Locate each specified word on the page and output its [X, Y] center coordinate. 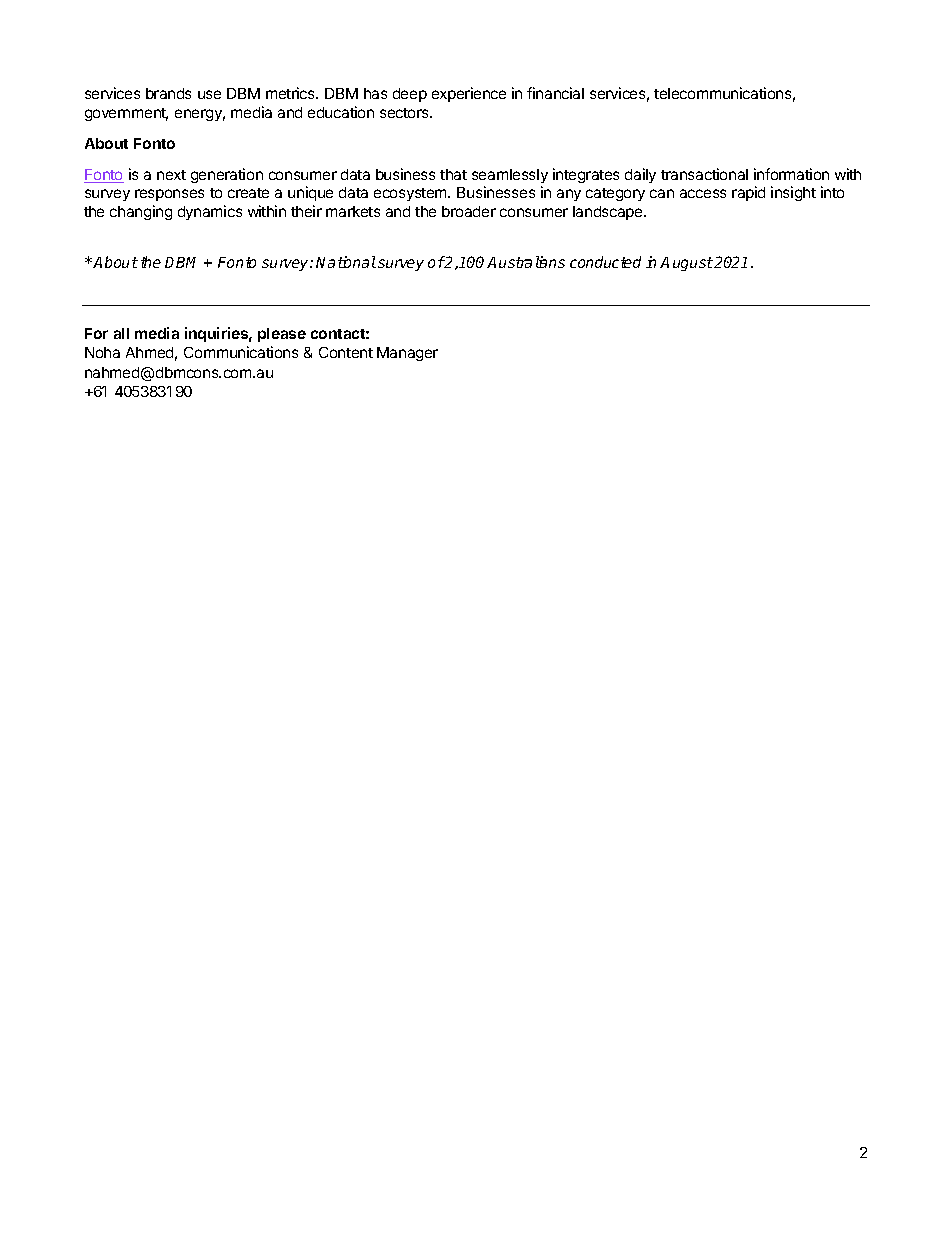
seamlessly [510, 176]
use [209, 94]
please [282, 335]
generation [227, 175]
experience [469, 94]
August [686, 264]
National [346, 262]
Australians [526, 262]
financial [555, 93]
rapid [748, 193]
